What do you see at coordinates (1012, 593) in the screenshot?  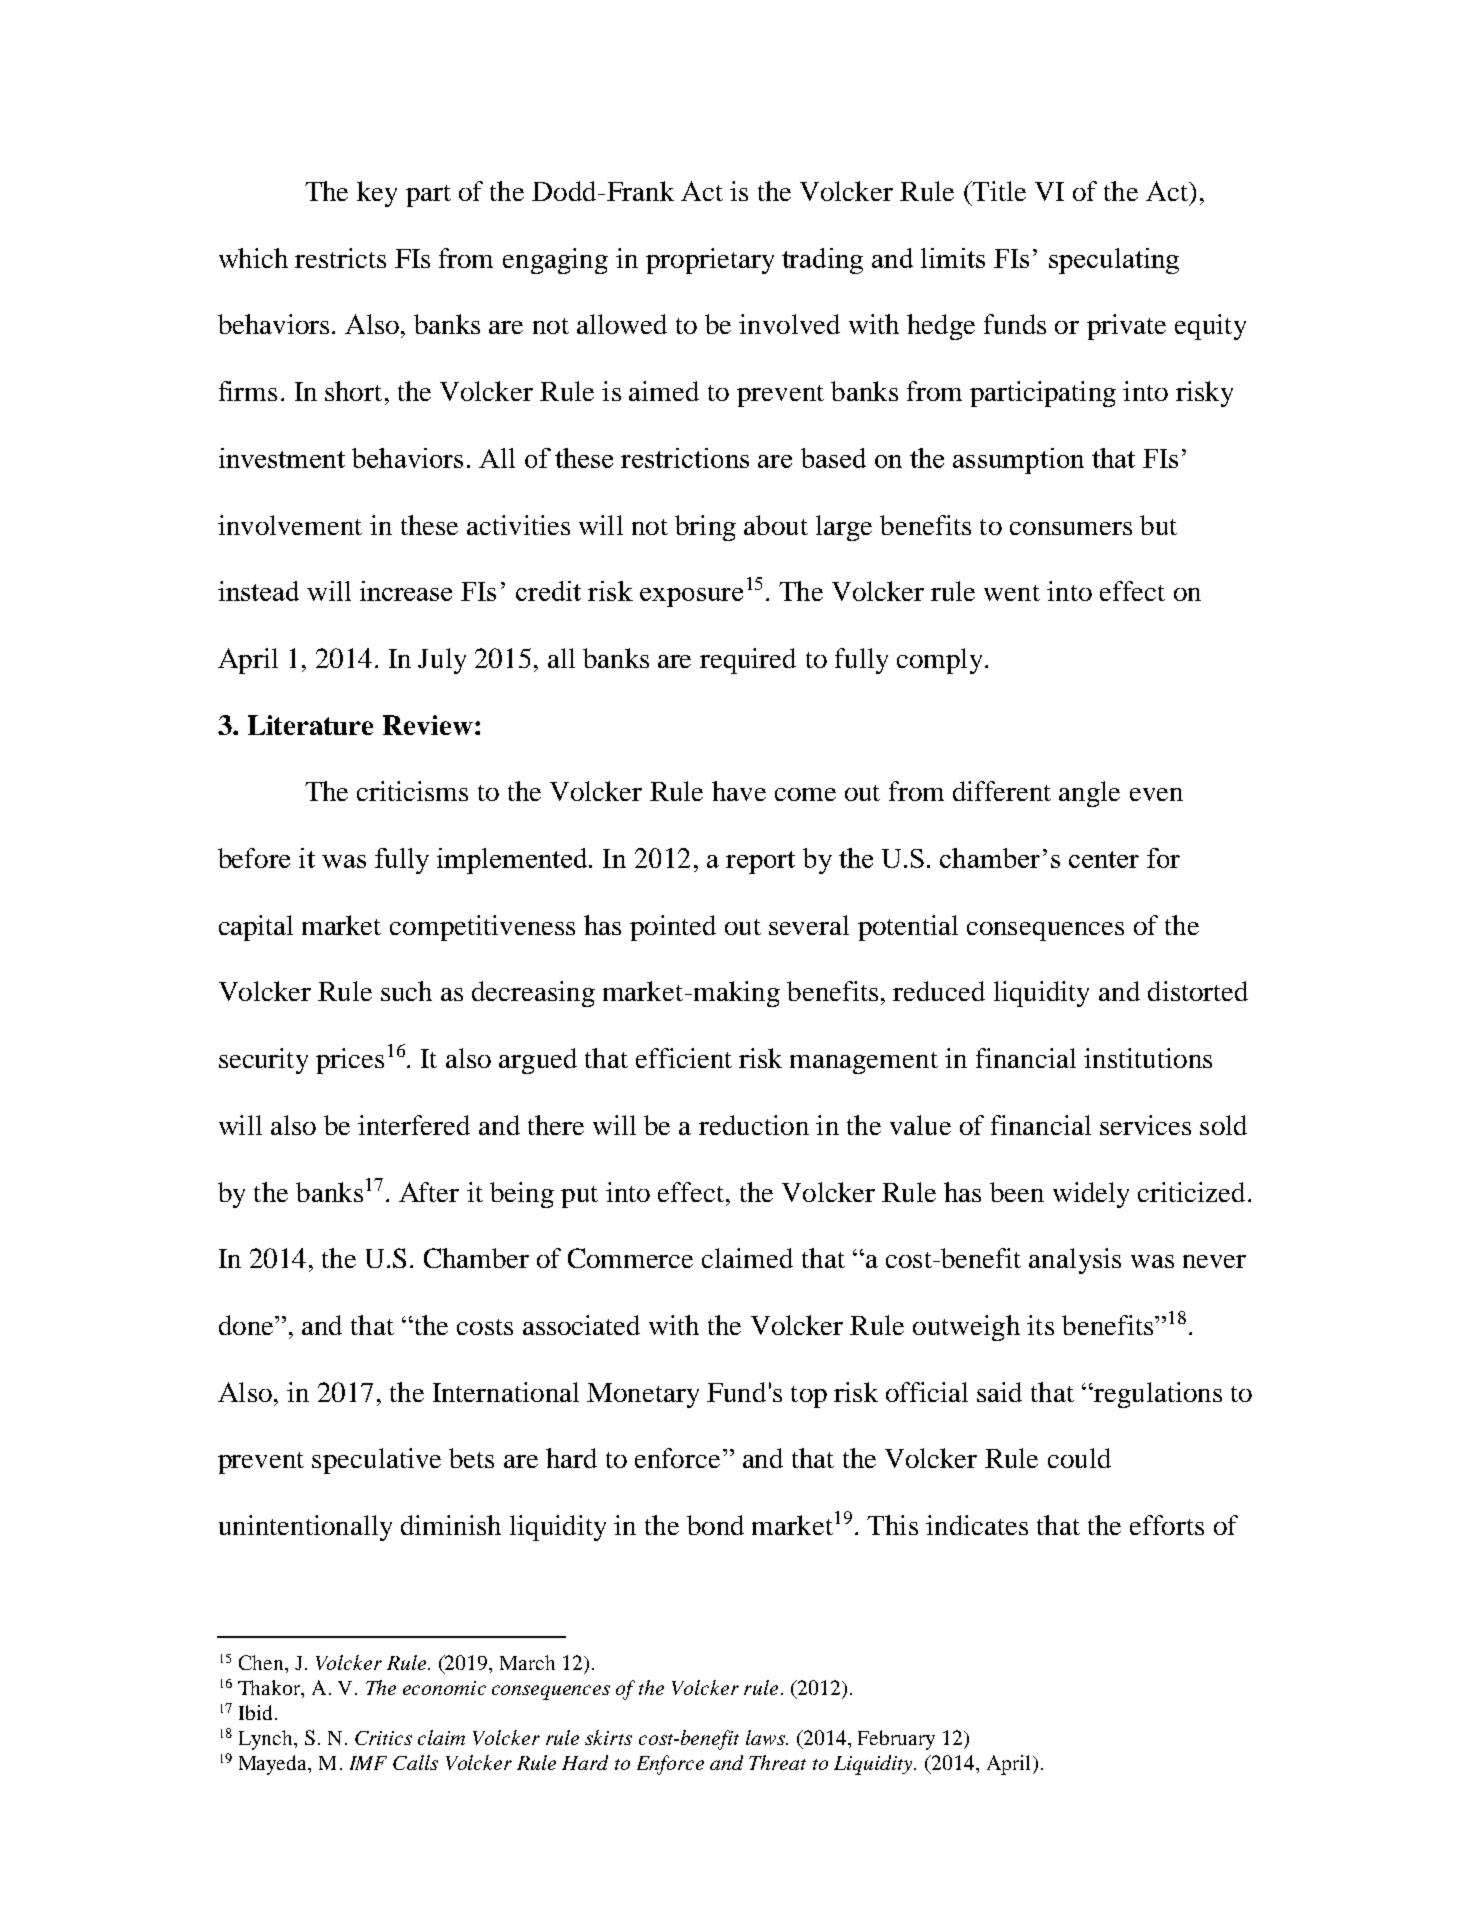 I see `went` at bounding box center [1012, 593].
